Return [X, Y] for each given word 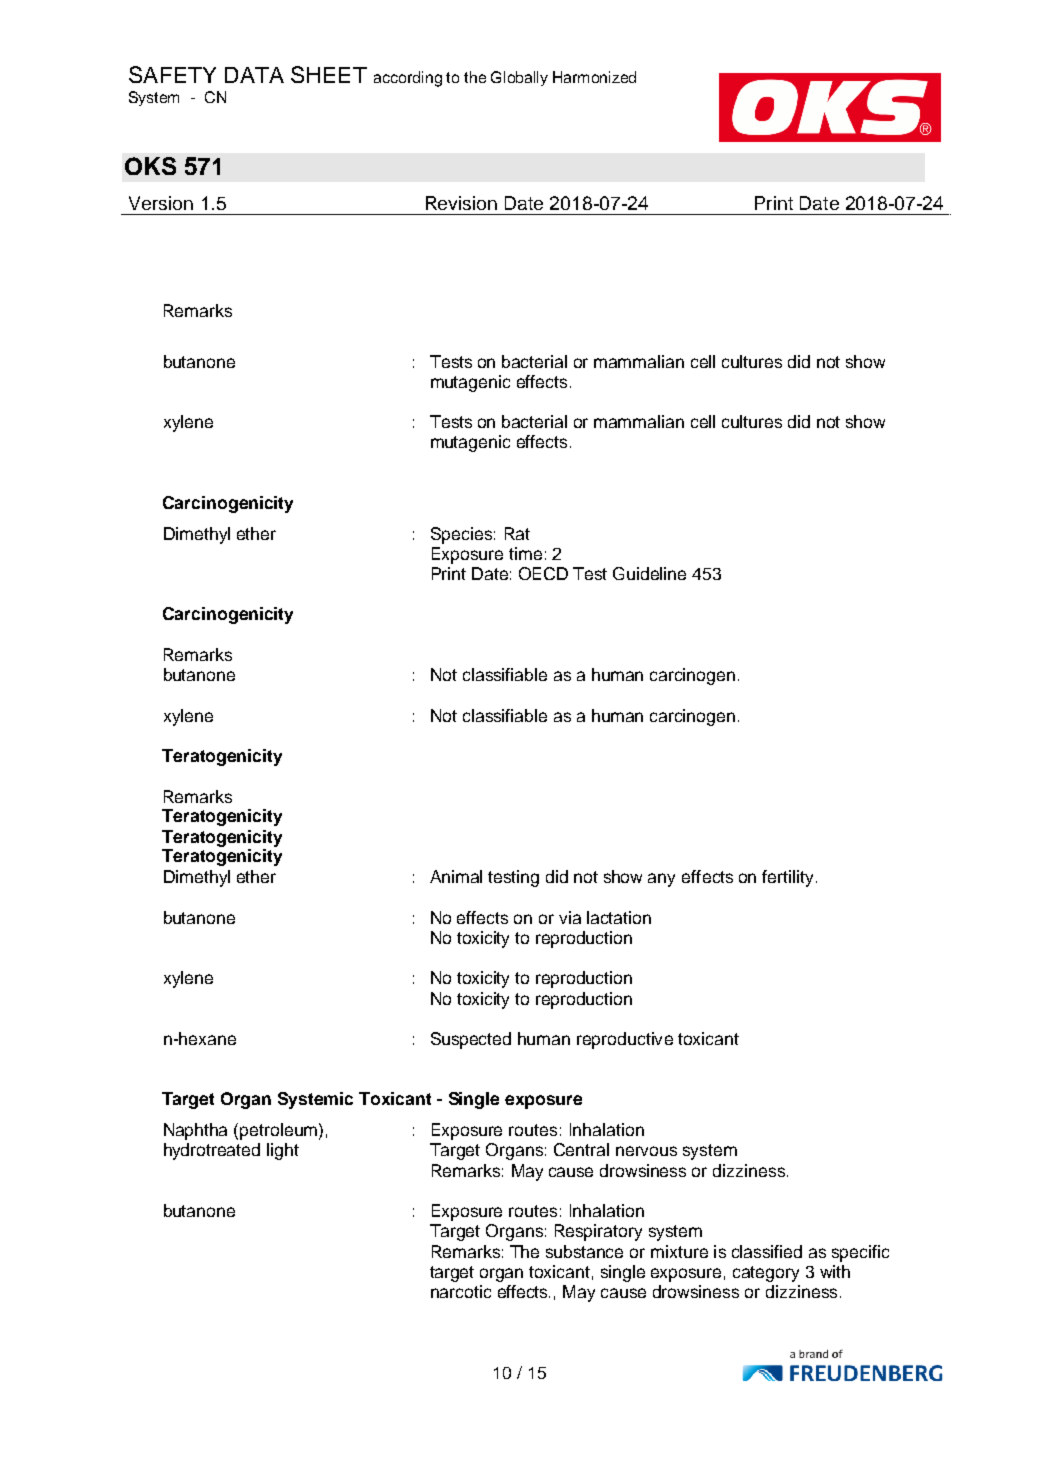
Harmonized [594, 77]
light [283, 1151]
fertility [787, 878]
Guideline [649, 573]
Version [161, 203]
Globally [519, 78]
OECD [543, 573]
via [570, 917]
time [525, 553]
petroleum [278, 1131]
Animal [456, 876]
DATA [254, 75]
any [661, 880]
